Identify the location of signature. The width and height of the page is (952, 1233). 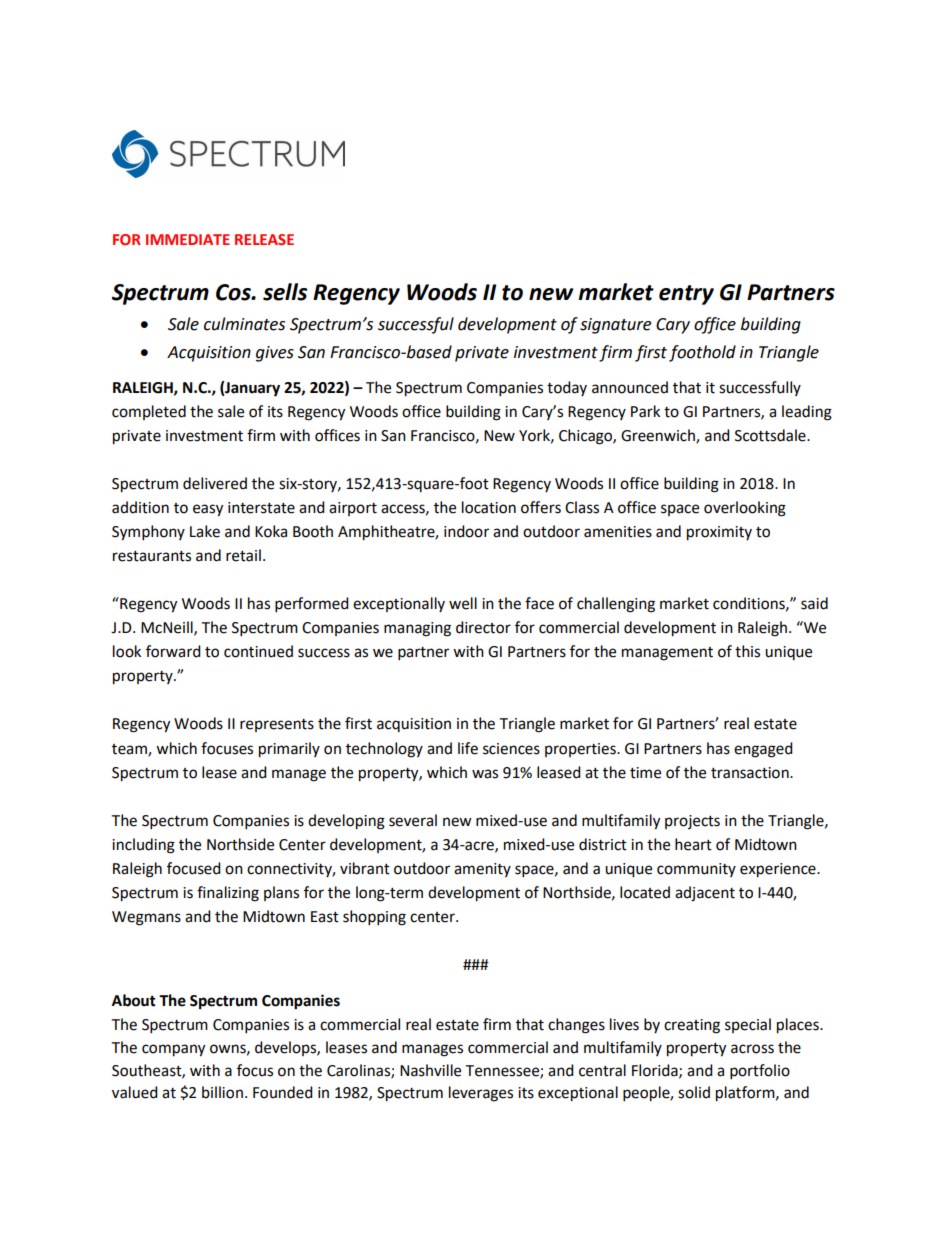
(615, 326).
